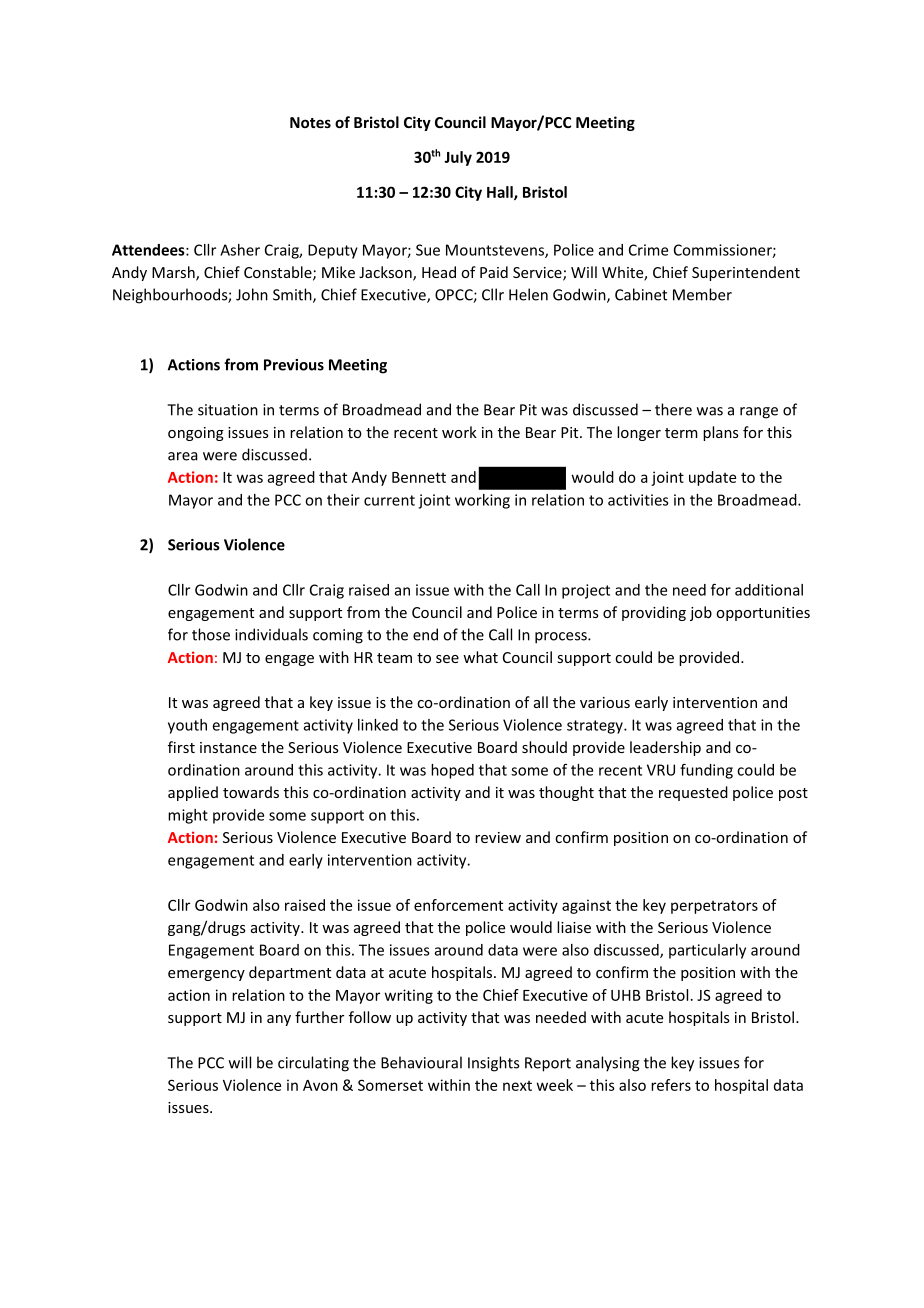  Describe the element at coordinates (665, 748) in the screenshot. I see `leadership` at that location.
